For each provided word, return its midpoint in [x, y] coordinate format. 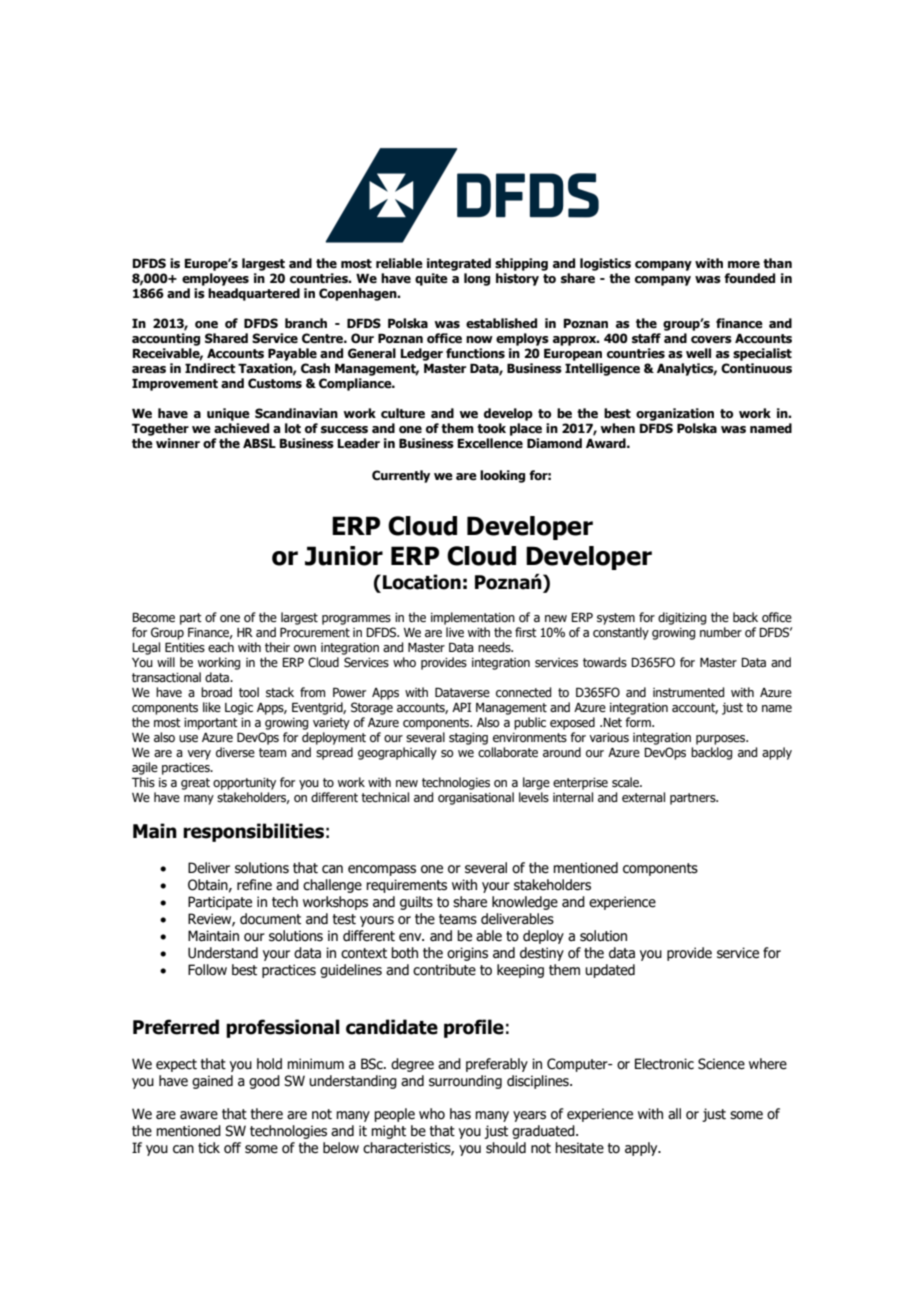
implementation [473, 618]
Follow [207, 970]
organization [675, 414]
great [195, 784]
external [643, 797]
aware [199, 1115]
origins [467, 954]
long [477, 279]
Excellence [490, 443]
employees [215, 279]
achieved [241, 428]
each [221, 647]
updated [610, 971]
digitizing [682, 618]
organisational [476, 798]
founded [749, 278]
